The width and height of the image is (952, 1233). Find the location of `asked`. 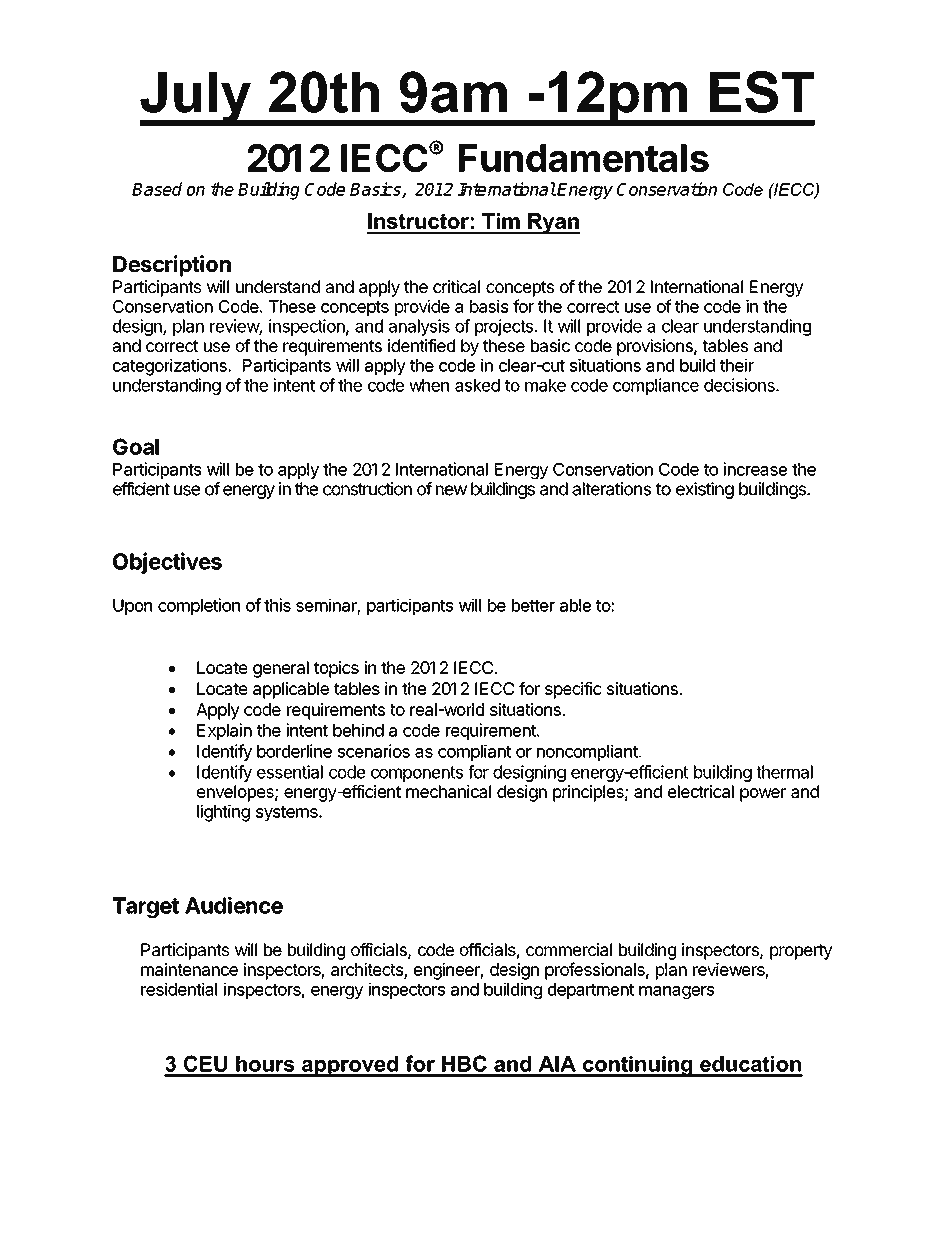

asked is located at coordinates (477, 385).
